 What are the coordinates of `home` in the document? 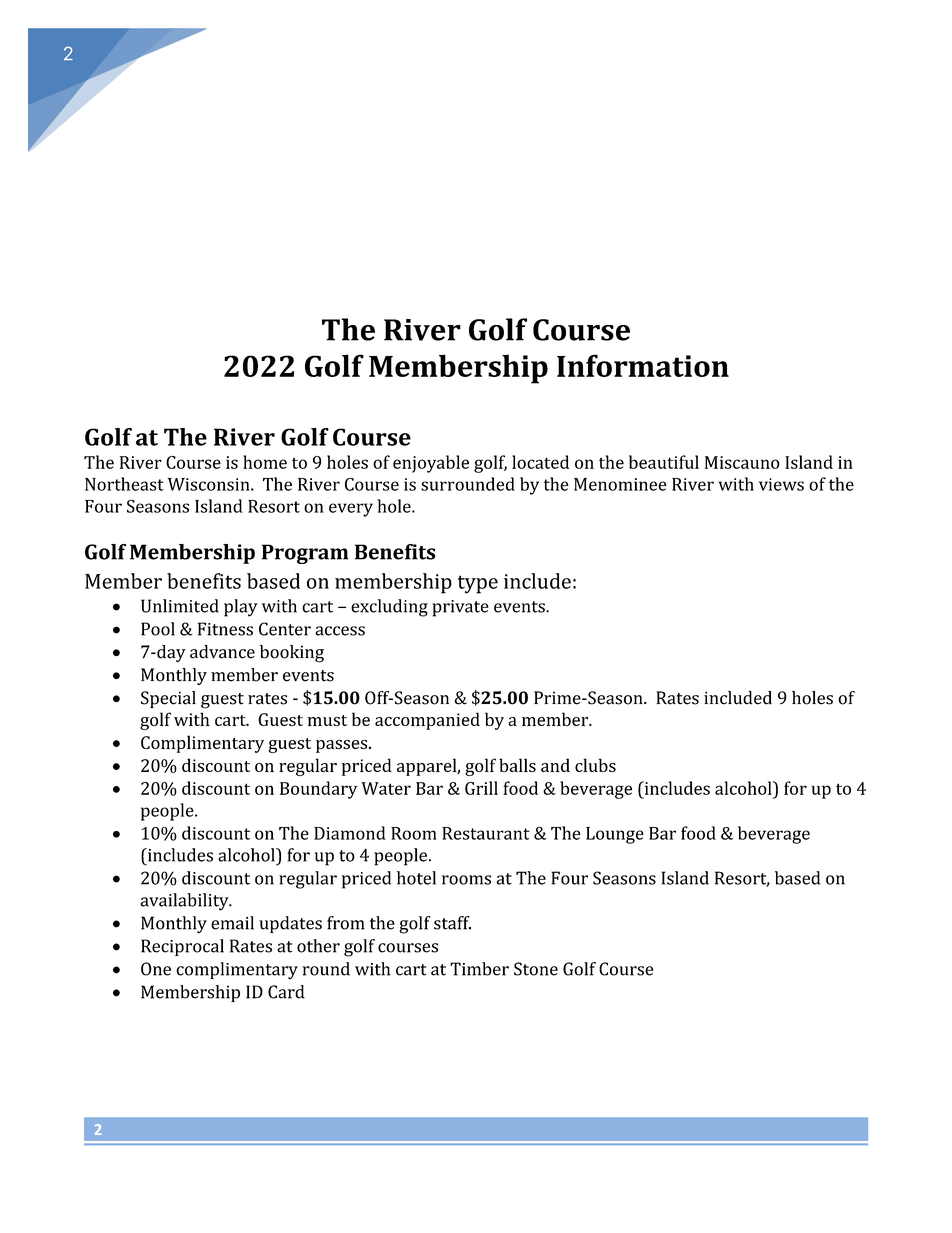 It's located at (265, 462).
